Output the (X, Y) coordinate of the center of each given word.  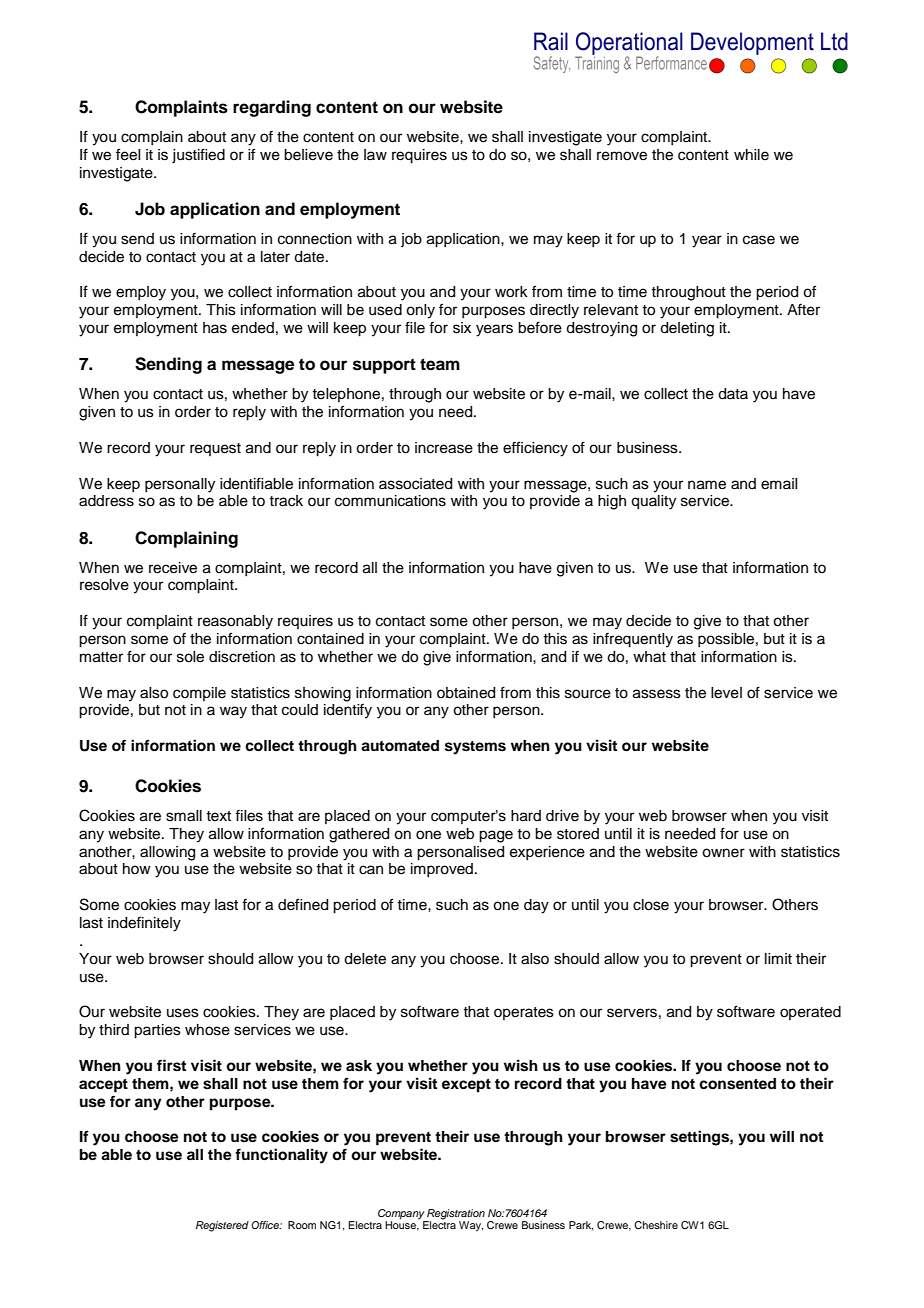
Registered (222, 1226)
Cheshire (656, 1225)
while (751, 155)
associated (415, 484)
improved (442, 870)
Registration (456, 1214)
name (707, 485)
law (375, 154)
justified (198, 156)
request (215, 449)
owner (723, 853)
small (184, 816)
